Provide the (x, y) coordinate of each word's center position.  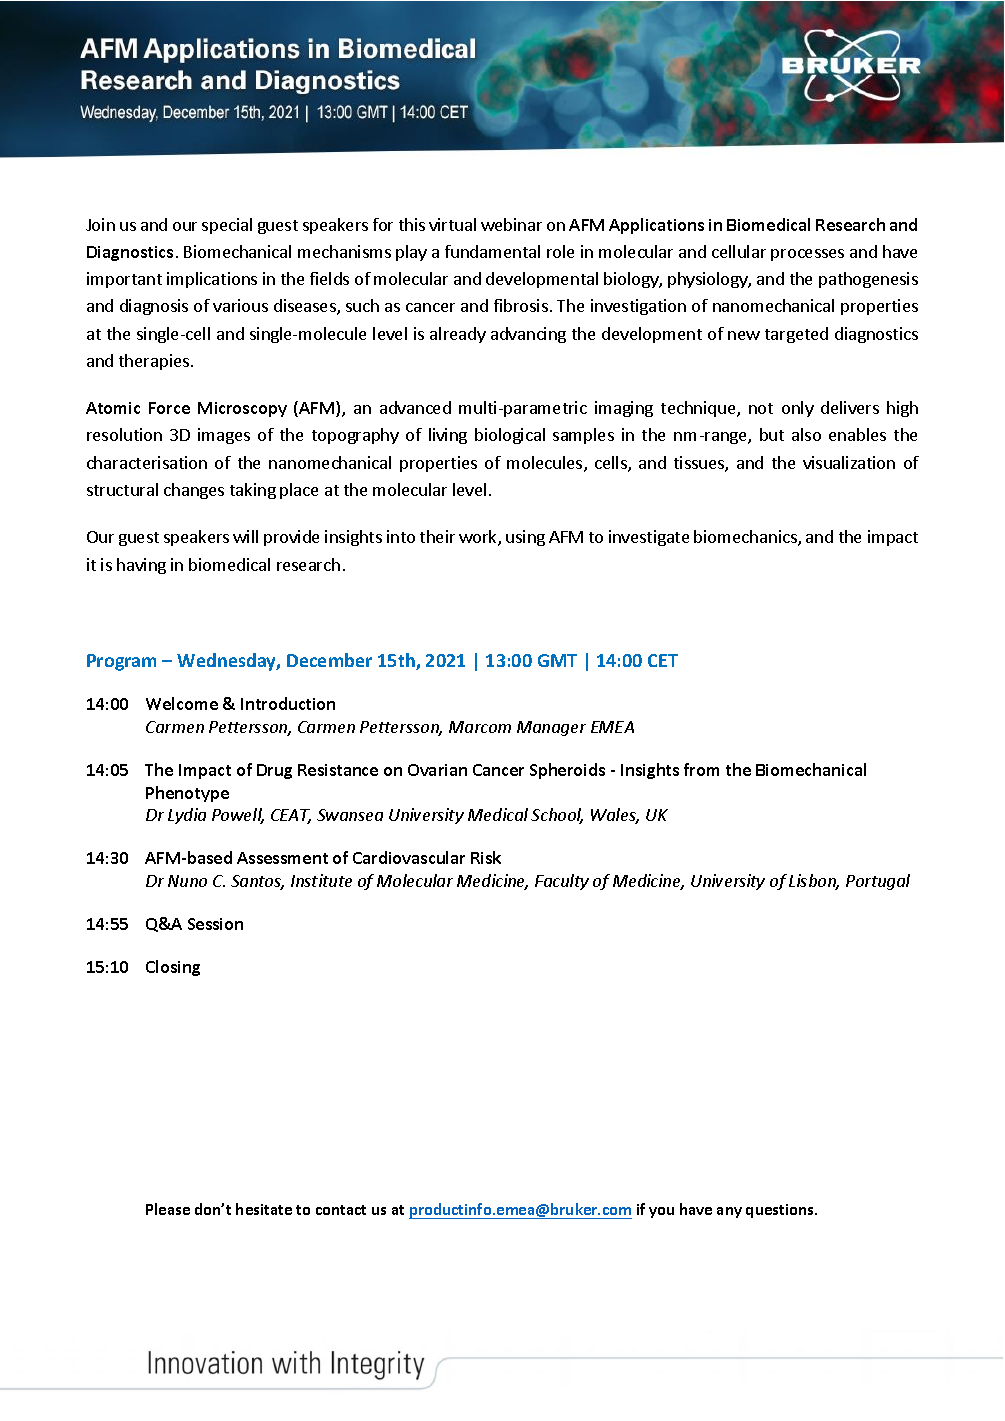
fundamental (492, 251)
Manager (551, 728)
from (701, 769)
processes (807, 255)
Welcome (182, 703)
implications (212, 280)
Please (168, 1209)
